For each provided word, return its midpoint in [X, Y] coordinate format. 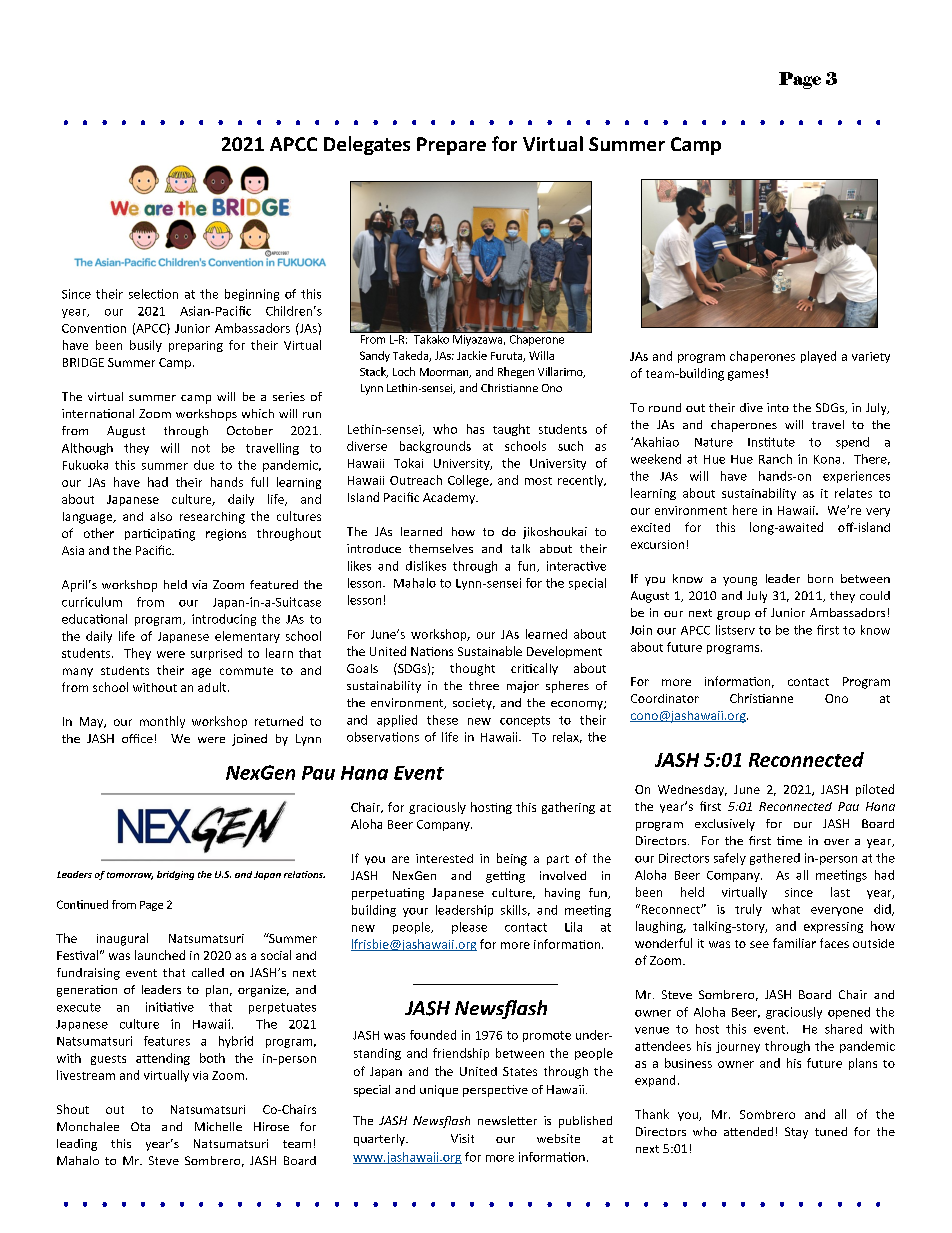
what [786, 909]
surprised [216, 654]
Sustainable [490, 651]
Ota [140, 1126]
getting [505, 877]
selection [153, 294]
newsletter [507, 1120]
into [778, 407]
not [201, 448]
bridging [175, 875]
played [818, 357]
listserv [735, 630]
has [475, 429]
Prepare [451, 146]
